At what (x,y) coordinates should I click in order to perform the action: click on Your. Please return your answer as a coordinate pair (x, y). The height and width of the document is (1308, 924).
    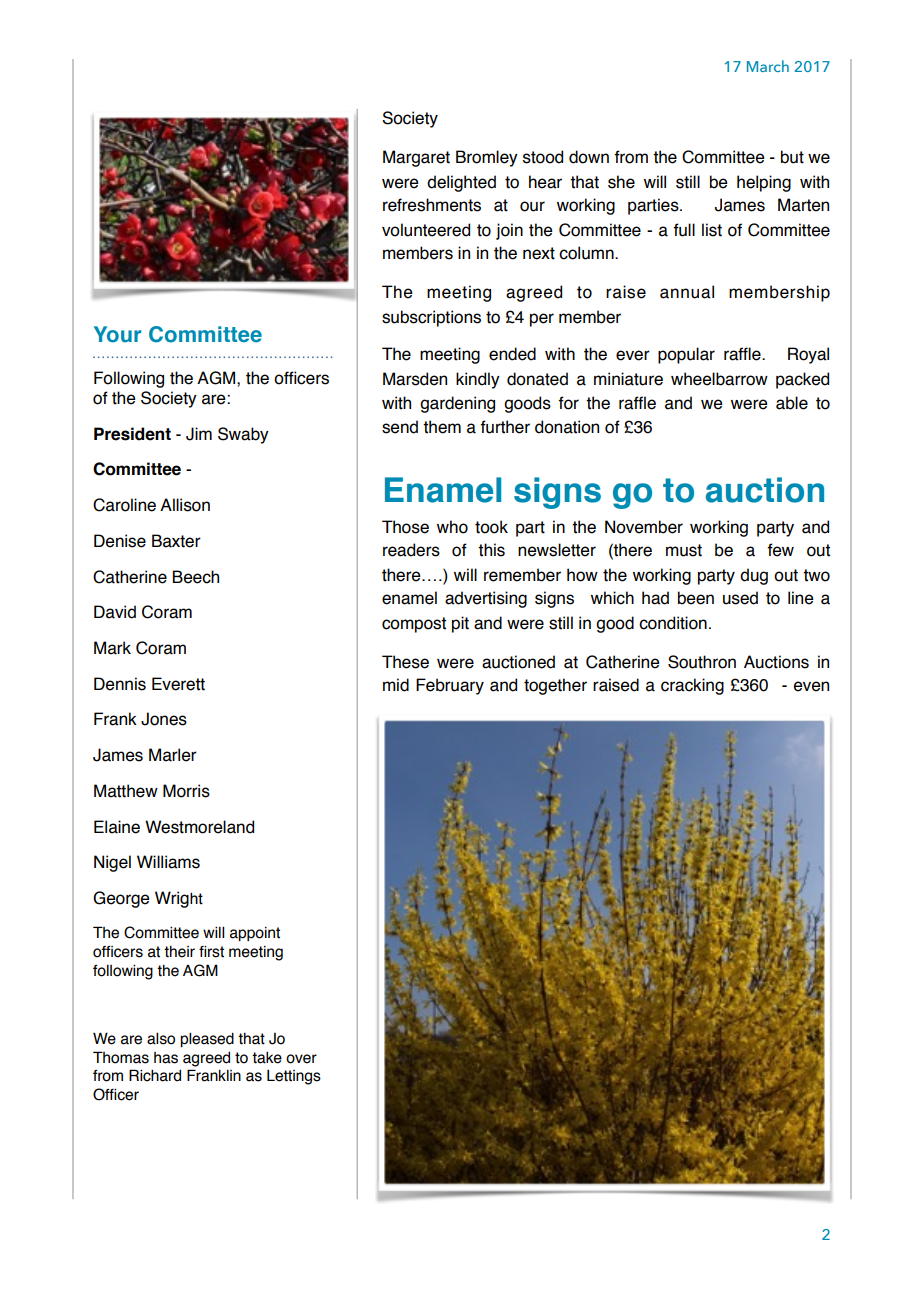
    Looking at the image, I should click on (117, 334).
